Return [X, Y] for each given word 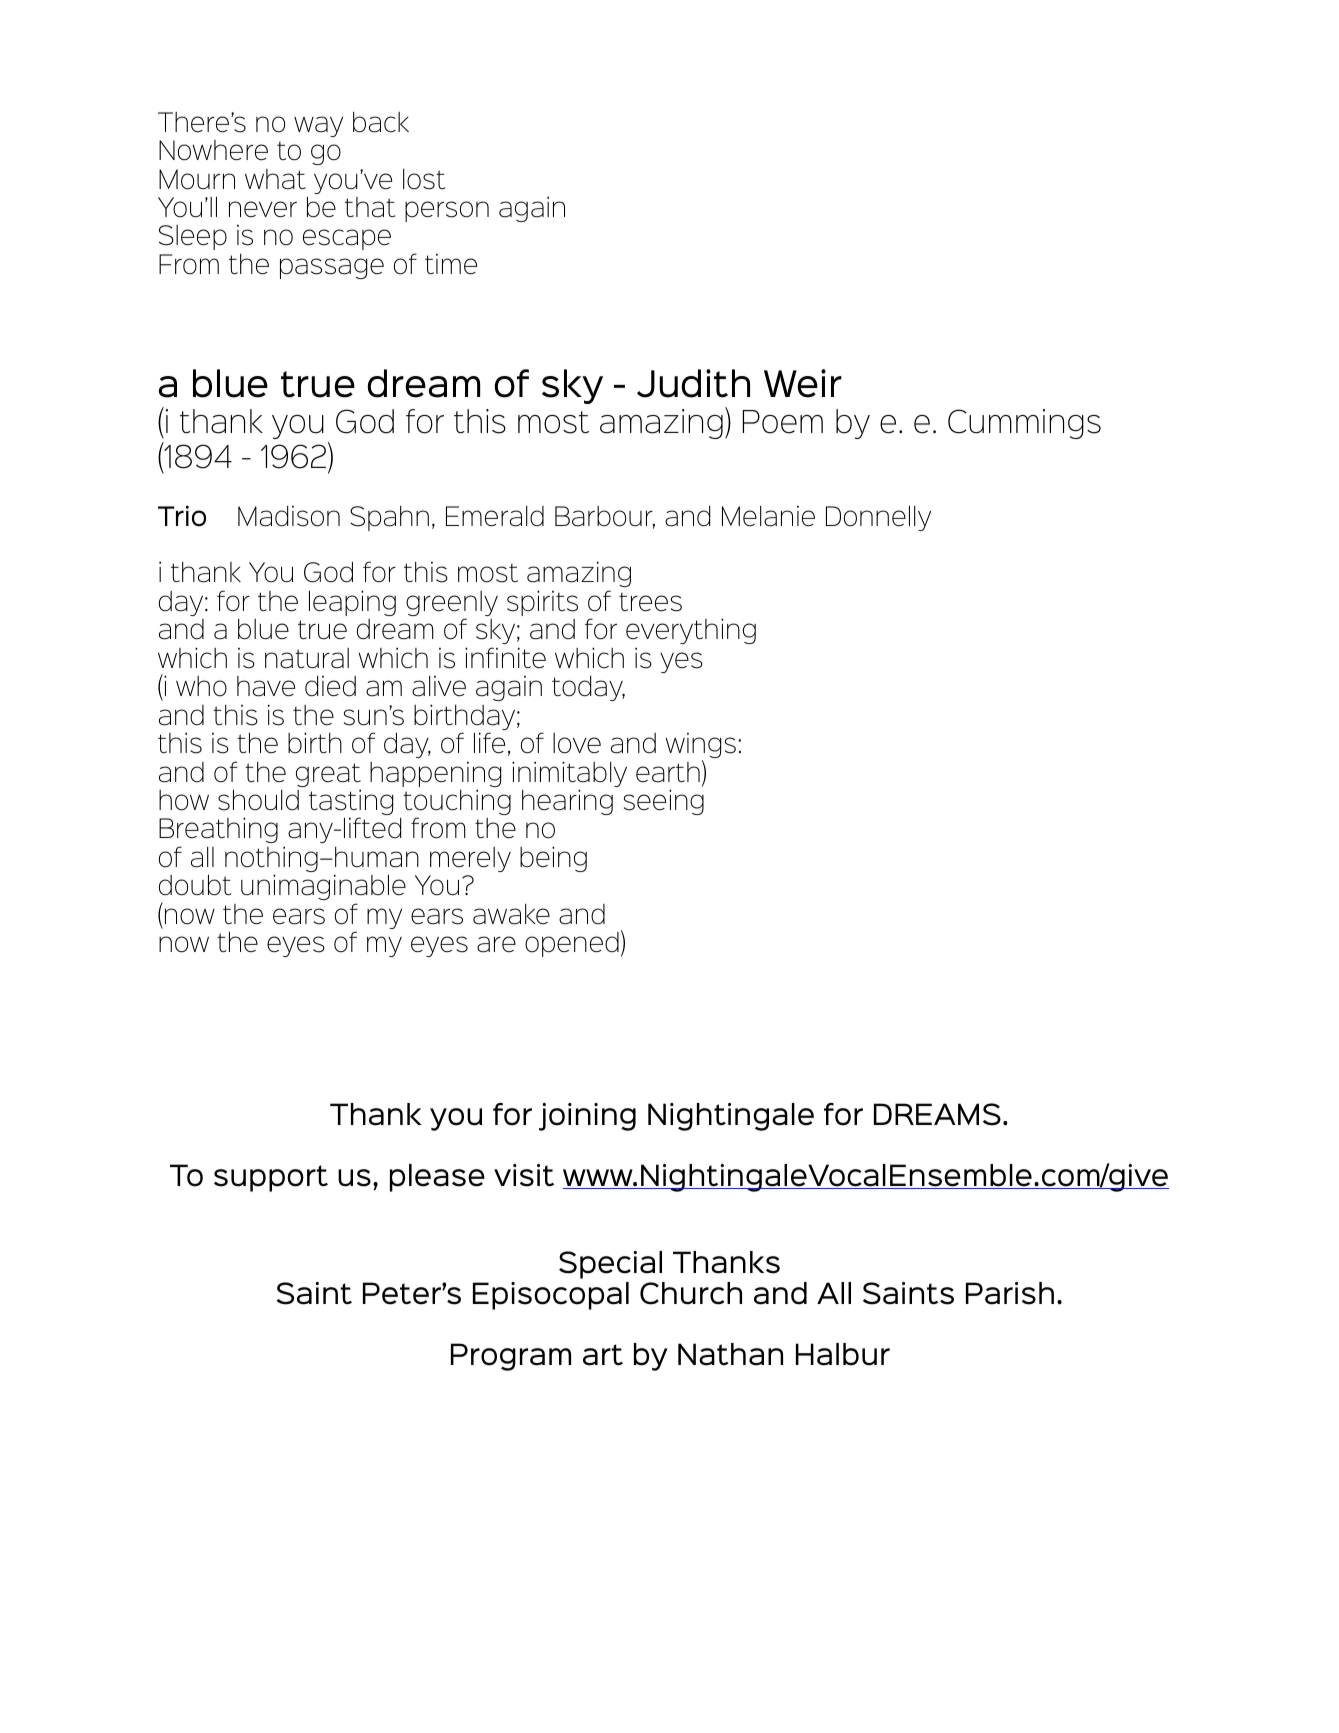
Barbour [605, 517]
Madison [289, 516]
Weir [803, 383]
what [275, 179]
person [447, 211]
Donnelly [878, 518]
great [328, 776]
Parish [1010, 1293]
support [271, 1178]
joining [587, 1117]
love [577, 743]
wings [700, 747]
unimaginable [323, 887]
